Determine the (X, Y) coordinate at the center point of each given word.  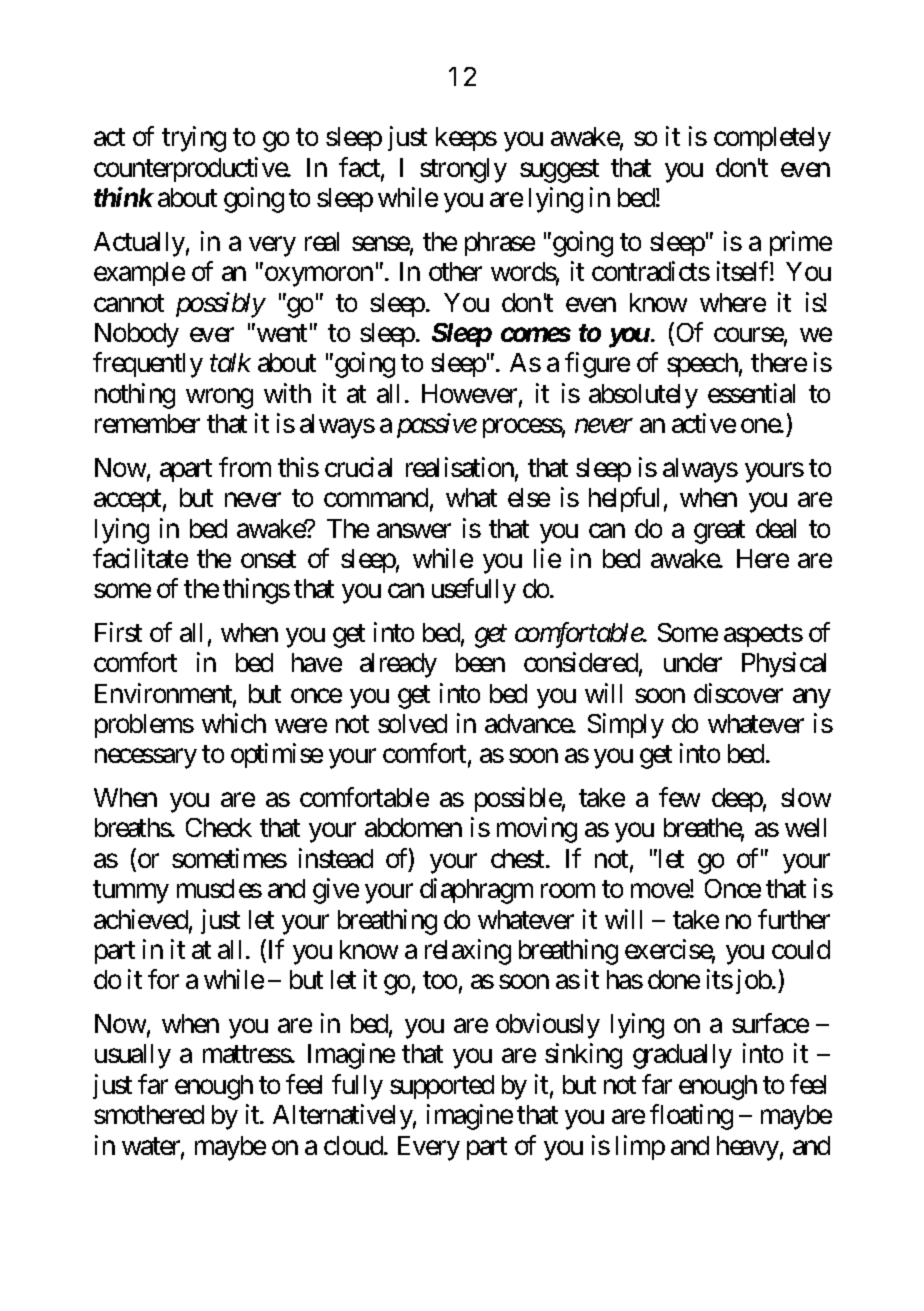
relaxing (468, 952)
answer (414, 530)
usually (133, 1056)
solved (412, 723)
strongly (463, 170)
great (719, 532)
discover (738, 693)
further (794, 919)
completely (772, 139)
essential (751, 393)
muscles (219, 888)
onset (268, 559)
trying (194, 139)
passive (437, 426)
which (234, 723)
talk (230, 362)
